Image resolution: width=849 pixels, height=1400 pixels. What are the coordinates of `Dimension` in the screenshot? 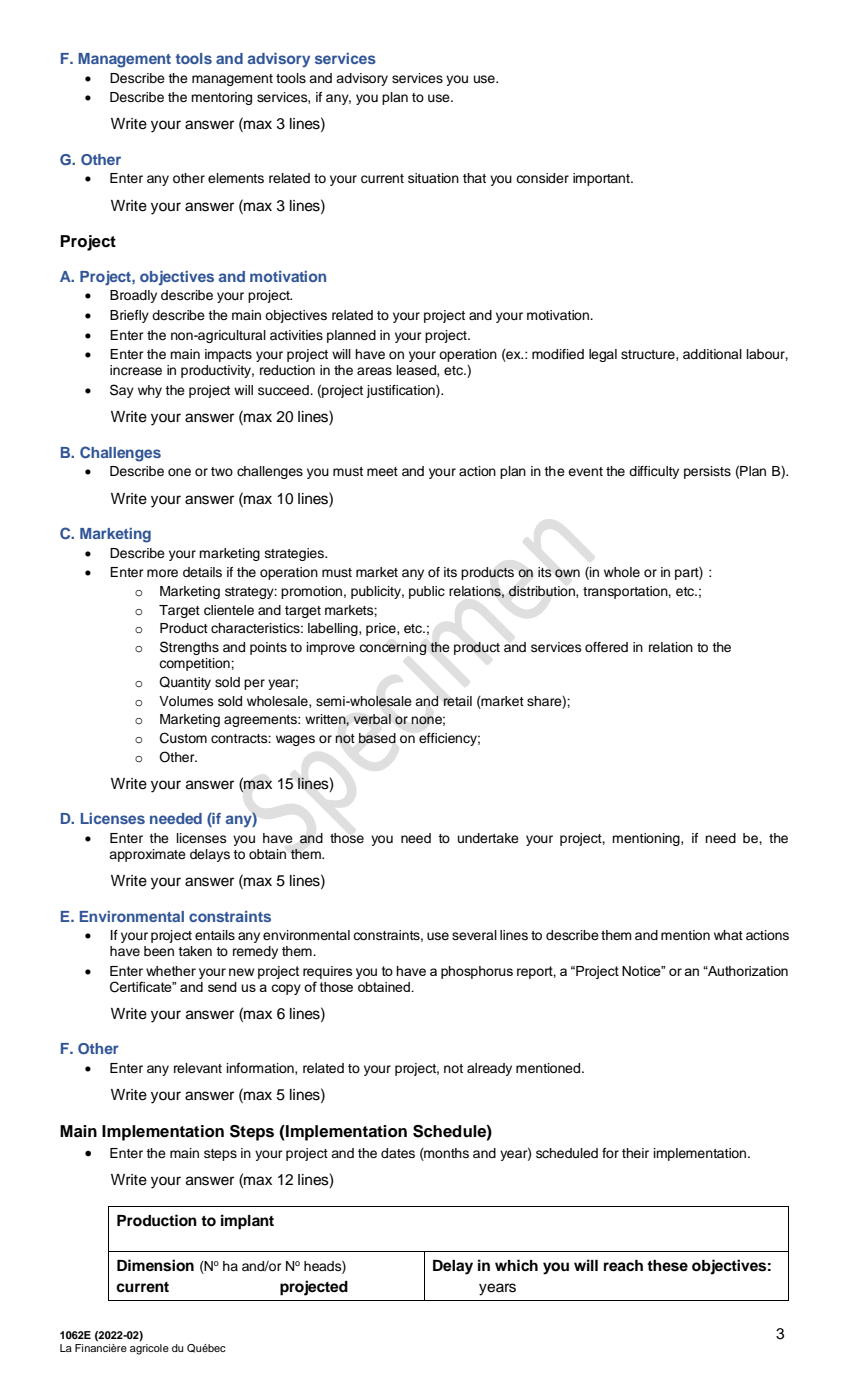 It's located at (155, 1265).
